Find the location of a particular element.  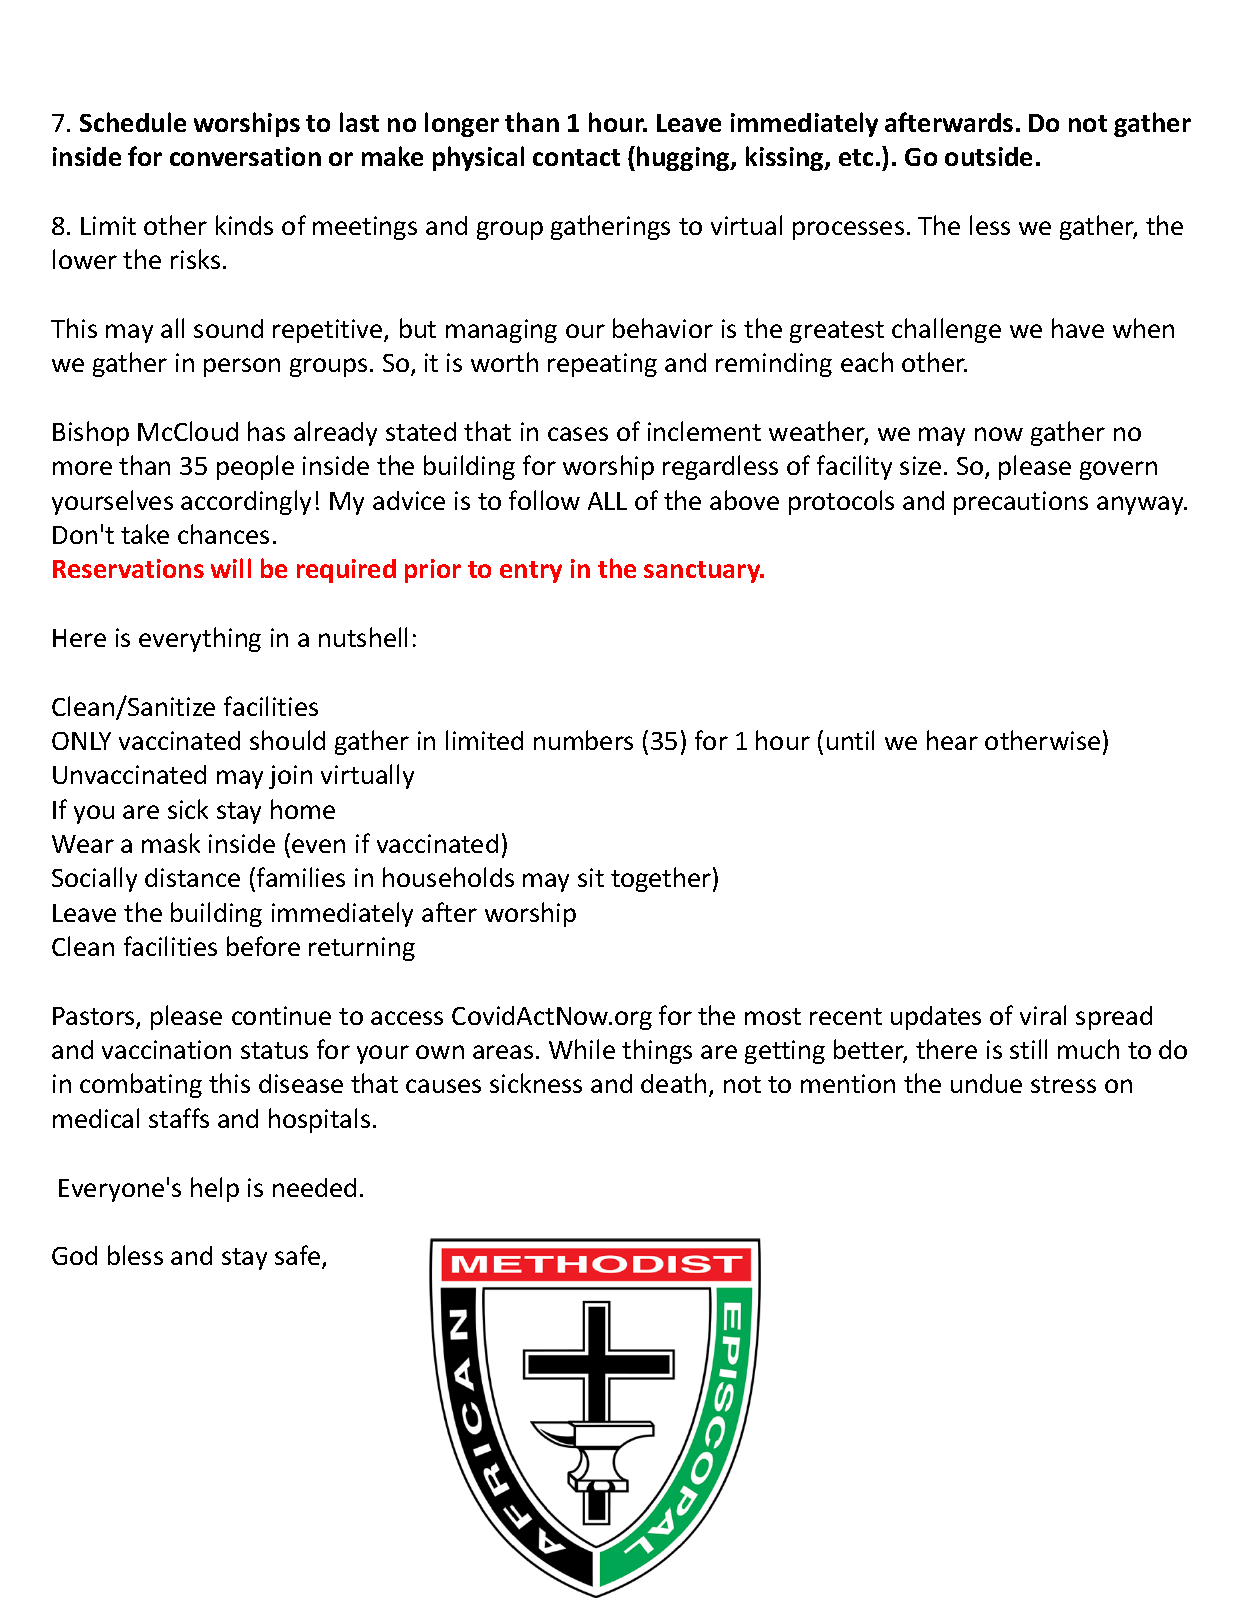

contact is located at coordinates (576, 157).
